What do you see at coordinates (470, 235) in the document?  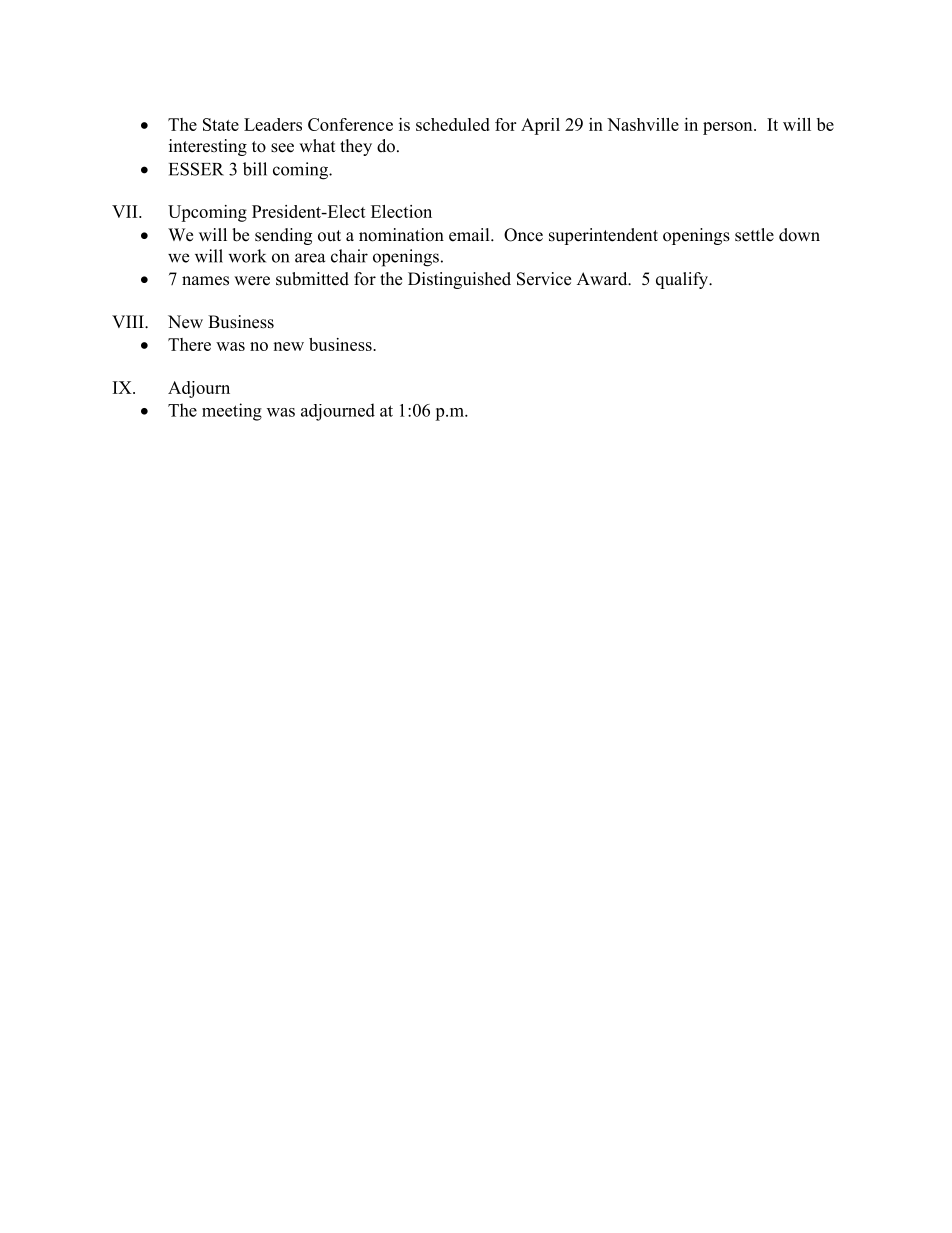 I see `email` at bounding box center [470, 235].
